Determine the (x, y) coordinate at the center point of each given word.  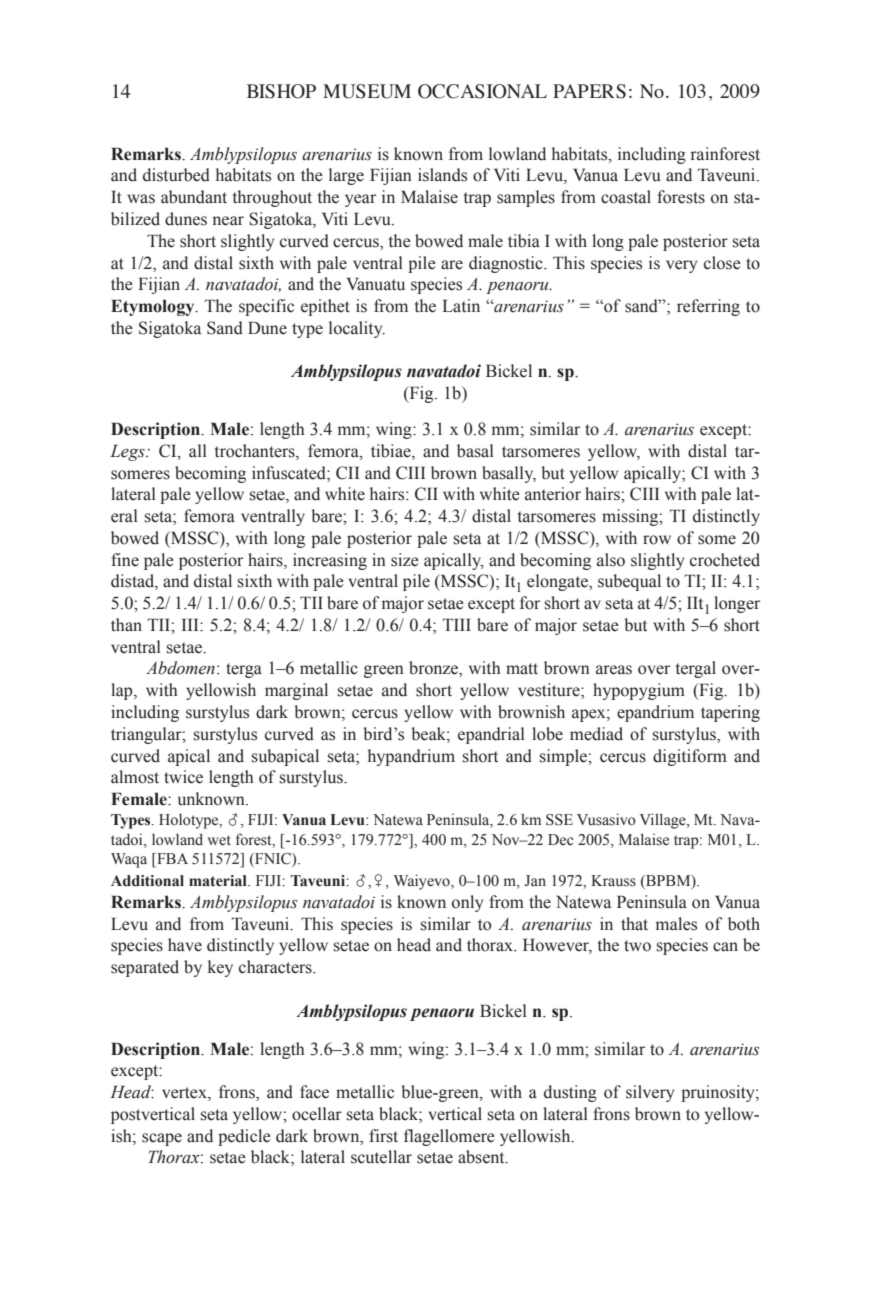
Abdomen (180, 668)
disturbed (176, 175)
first (383, 1136)
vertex (185, 1094)
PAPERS (589, 91)
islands (442, 175)
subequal (629, 582)
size (405, 560)
